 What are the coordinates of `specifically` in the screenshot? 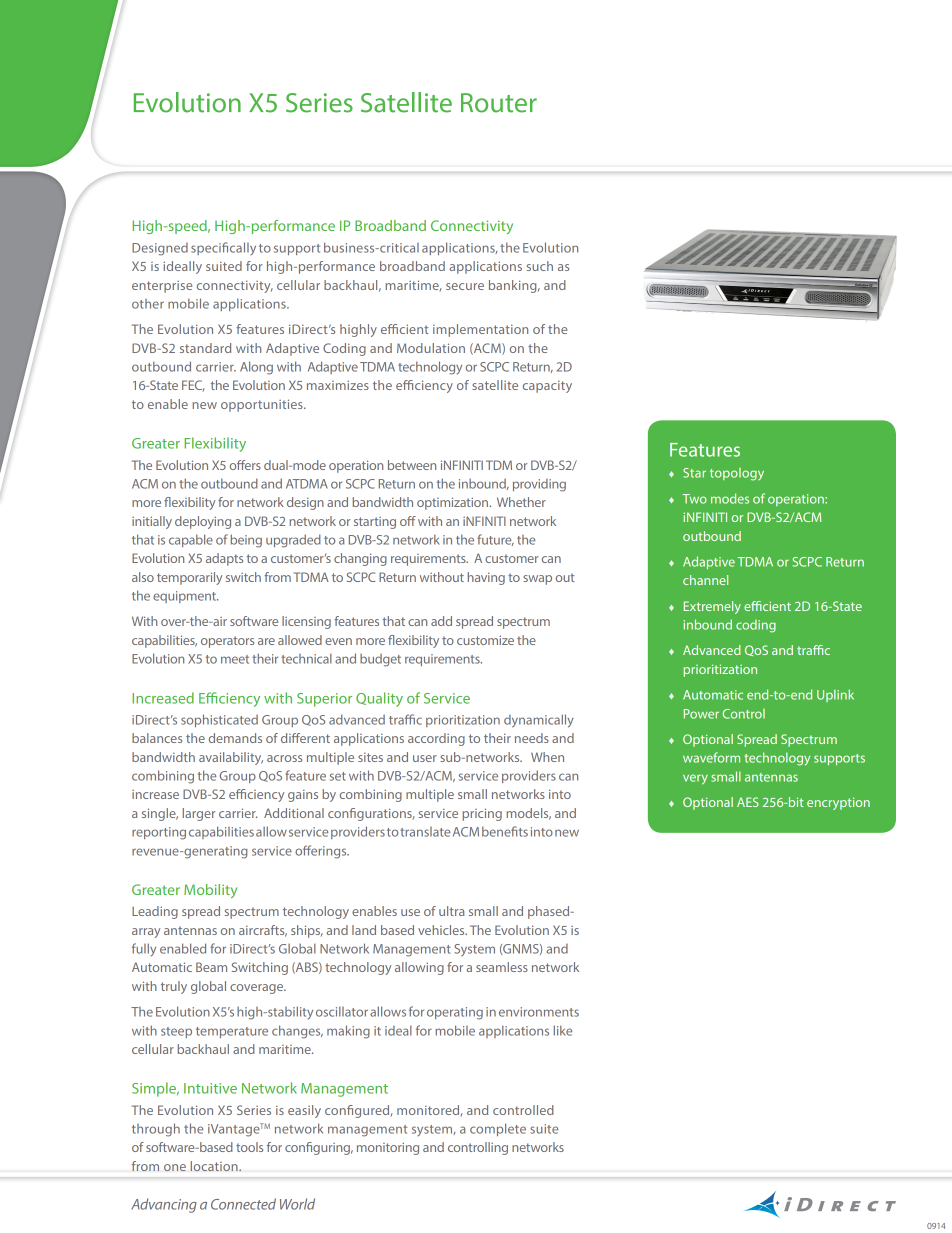 It's located at (223, 248).
